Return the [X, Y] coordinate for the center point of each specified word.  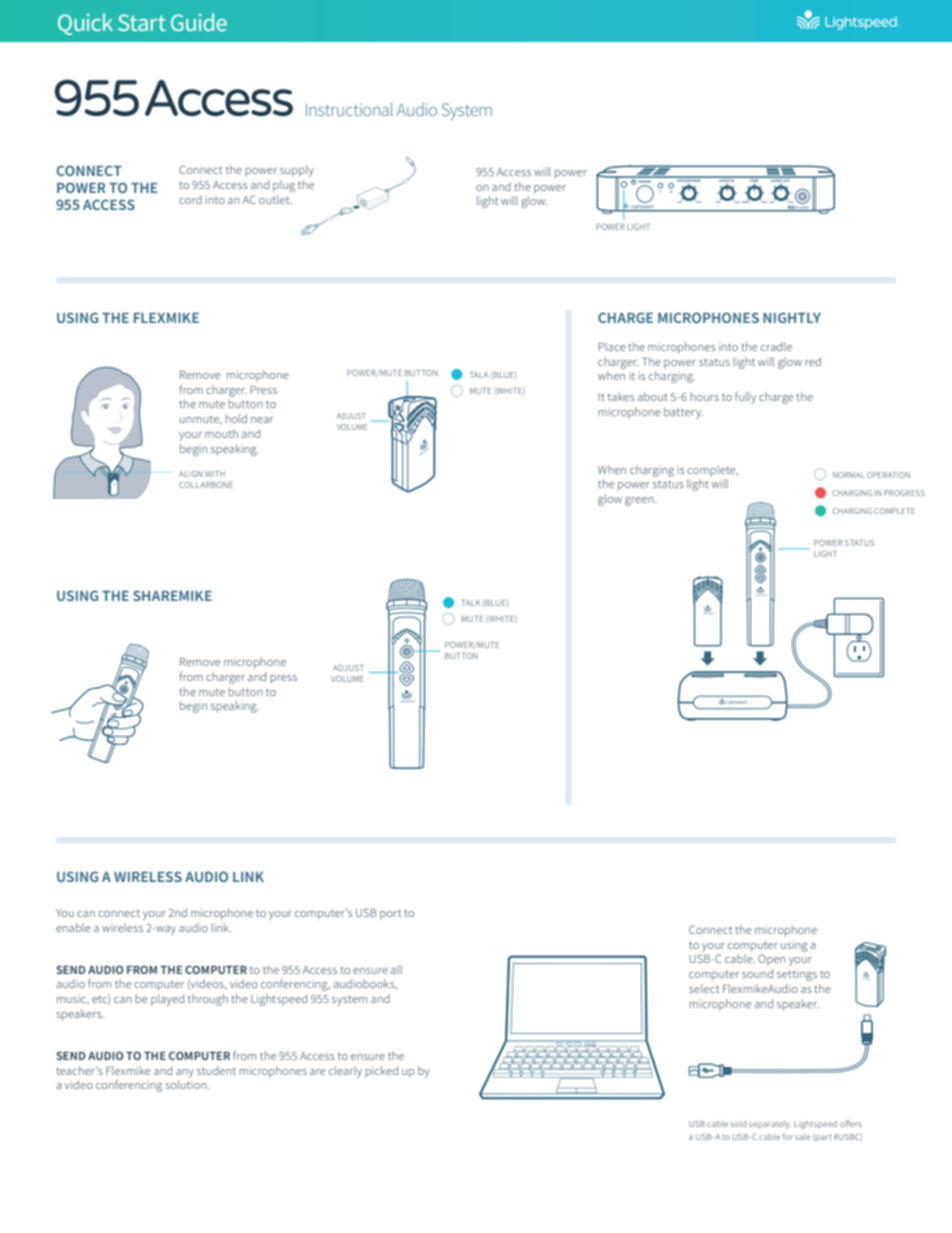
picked [381, 1072]
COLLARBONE [206, 485]
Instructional [349, 109]
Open [771, 960]
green [640, 501]
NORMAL [849, 475]
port [390, 914]
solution [187, 1084]
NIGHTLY [792, 317]
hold [236, 418]
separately [770, 1124]
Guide [199, 22]
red [813, 361]
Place [612, 346]
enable [73, 927]
